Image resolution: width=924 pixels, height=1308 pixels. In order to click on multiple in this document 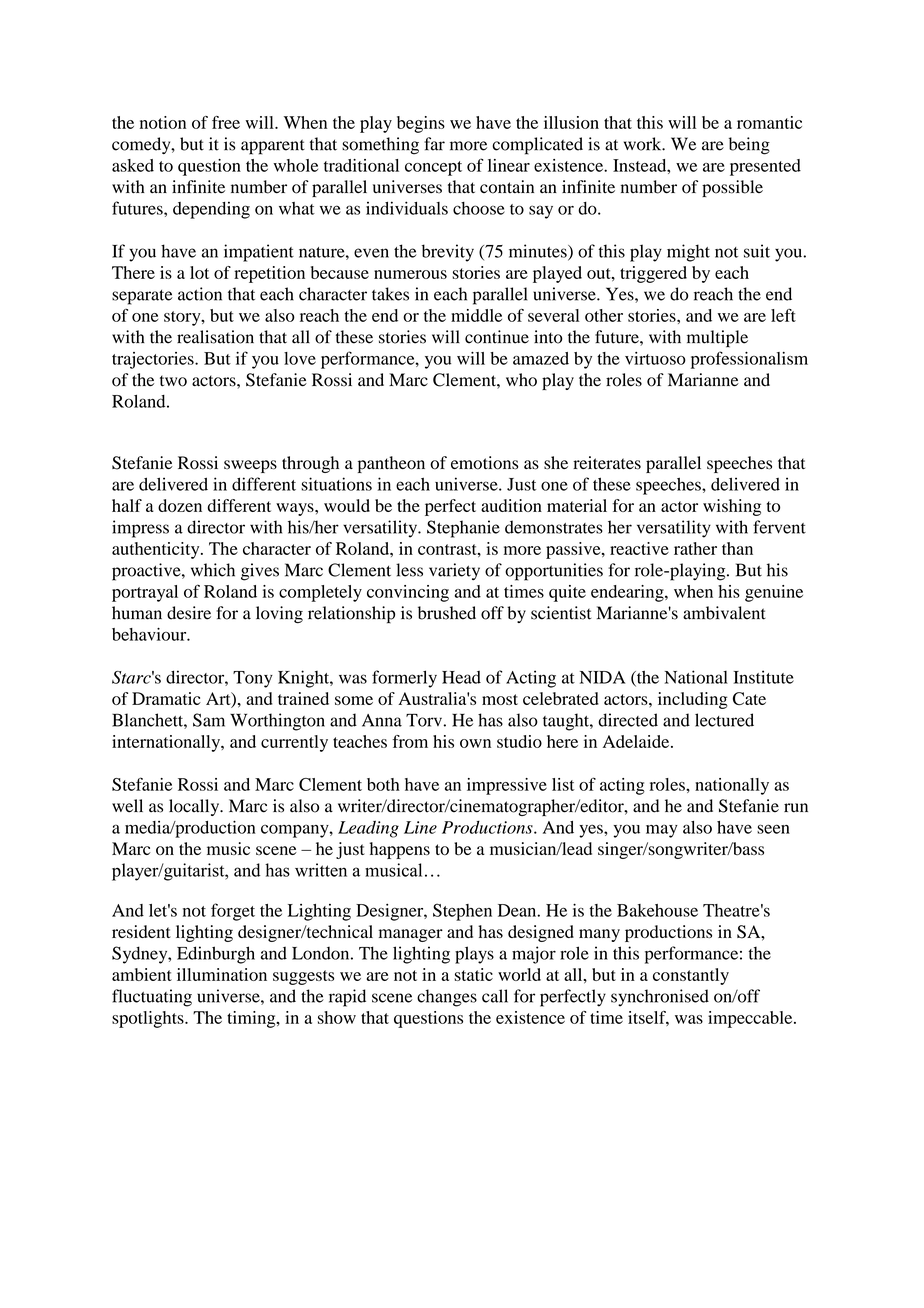, I will do `click(717, 339)`.
